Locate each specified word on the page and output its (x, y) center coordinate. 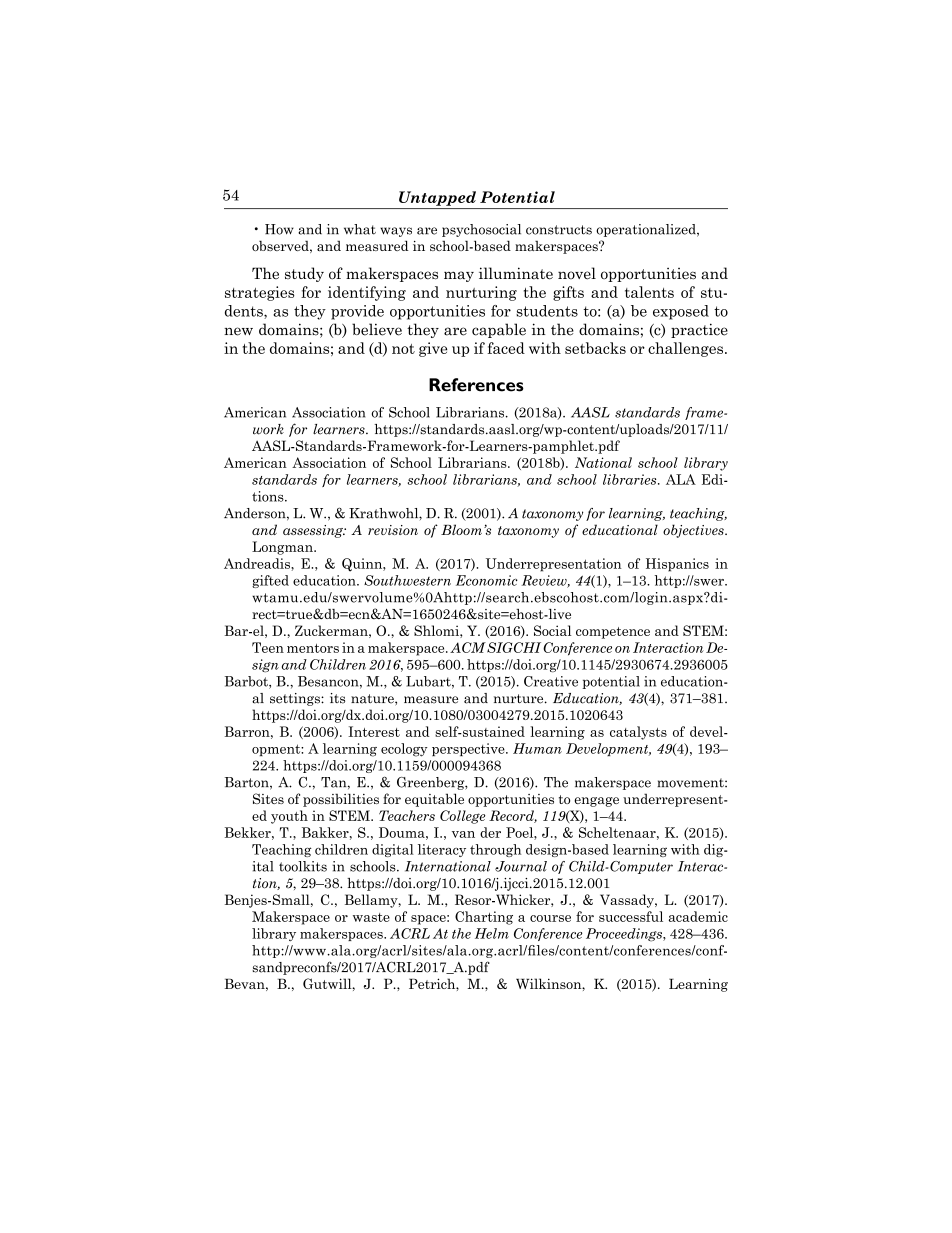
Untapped (437, 198)
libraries (631, 479)
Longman (283, 548)
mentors (313, 648)
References (476, 385)
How (279, 229)
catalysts (638, 733)
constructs (559, 230)
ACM (468, 647)
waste (371, 917)
